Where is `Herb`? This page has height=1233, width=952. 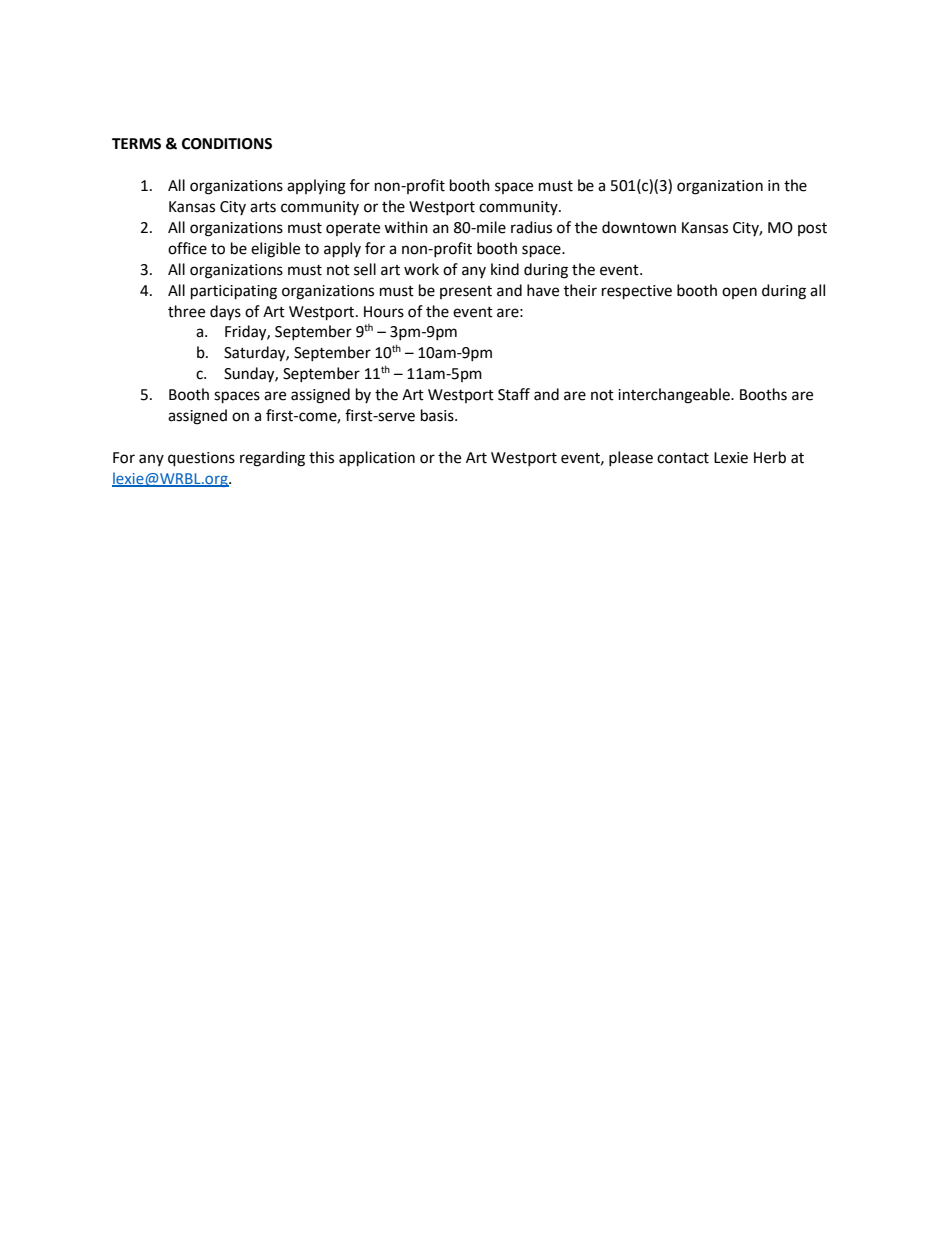 Herb is located at coordinates (770, 457).
